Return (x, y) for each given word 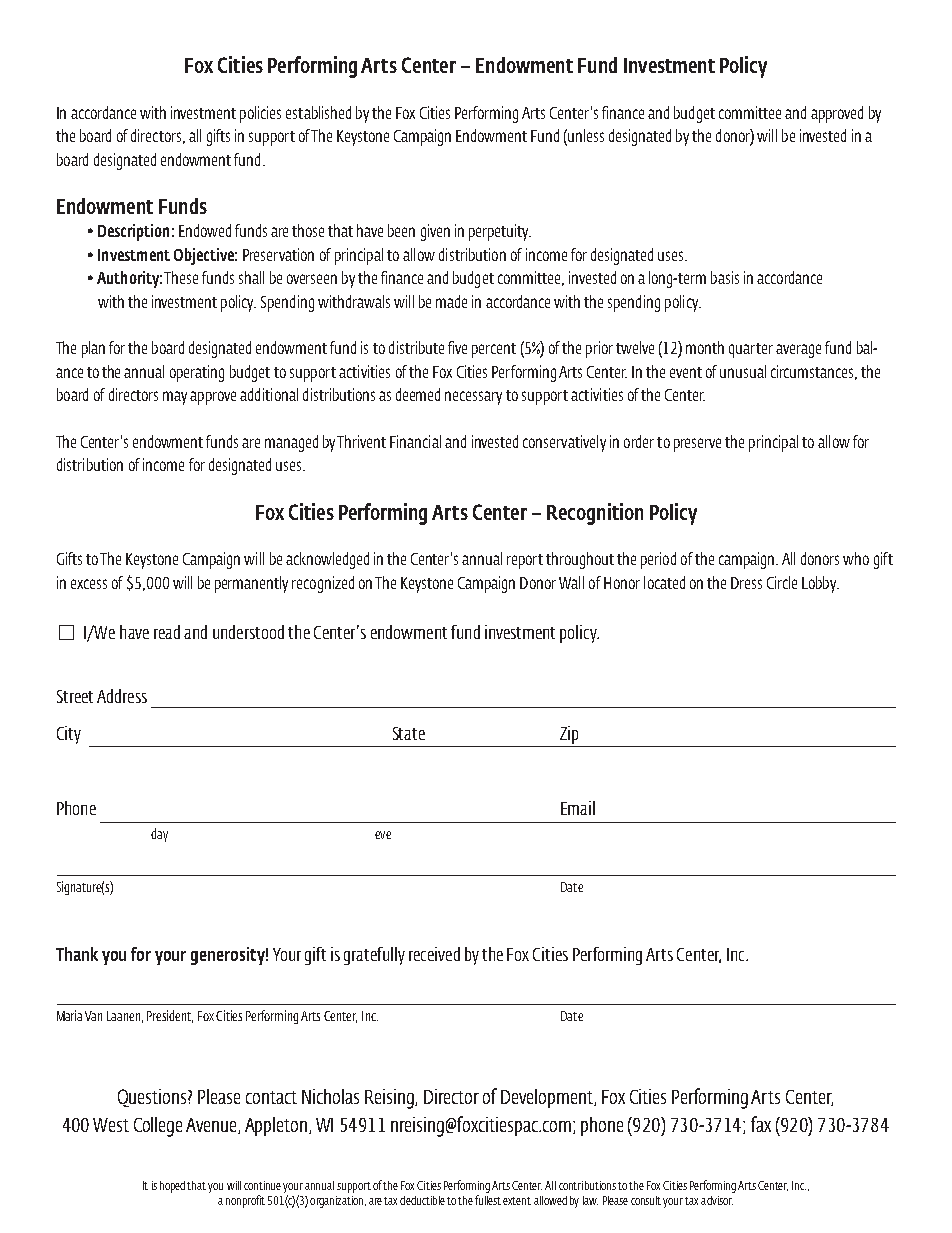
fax (761, 1124)
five (457, 347)
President (170, 1016)
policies (260, 114)
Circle (782, 582)
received (434, 954)
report (525, 561)
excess (89, 584)
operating (197, 373)
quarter (751, 350)
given (435, 232)
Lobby (820, 584)
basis (725, 277)
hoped (172, 1187)
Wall (571, 582)
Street (75, 696)
